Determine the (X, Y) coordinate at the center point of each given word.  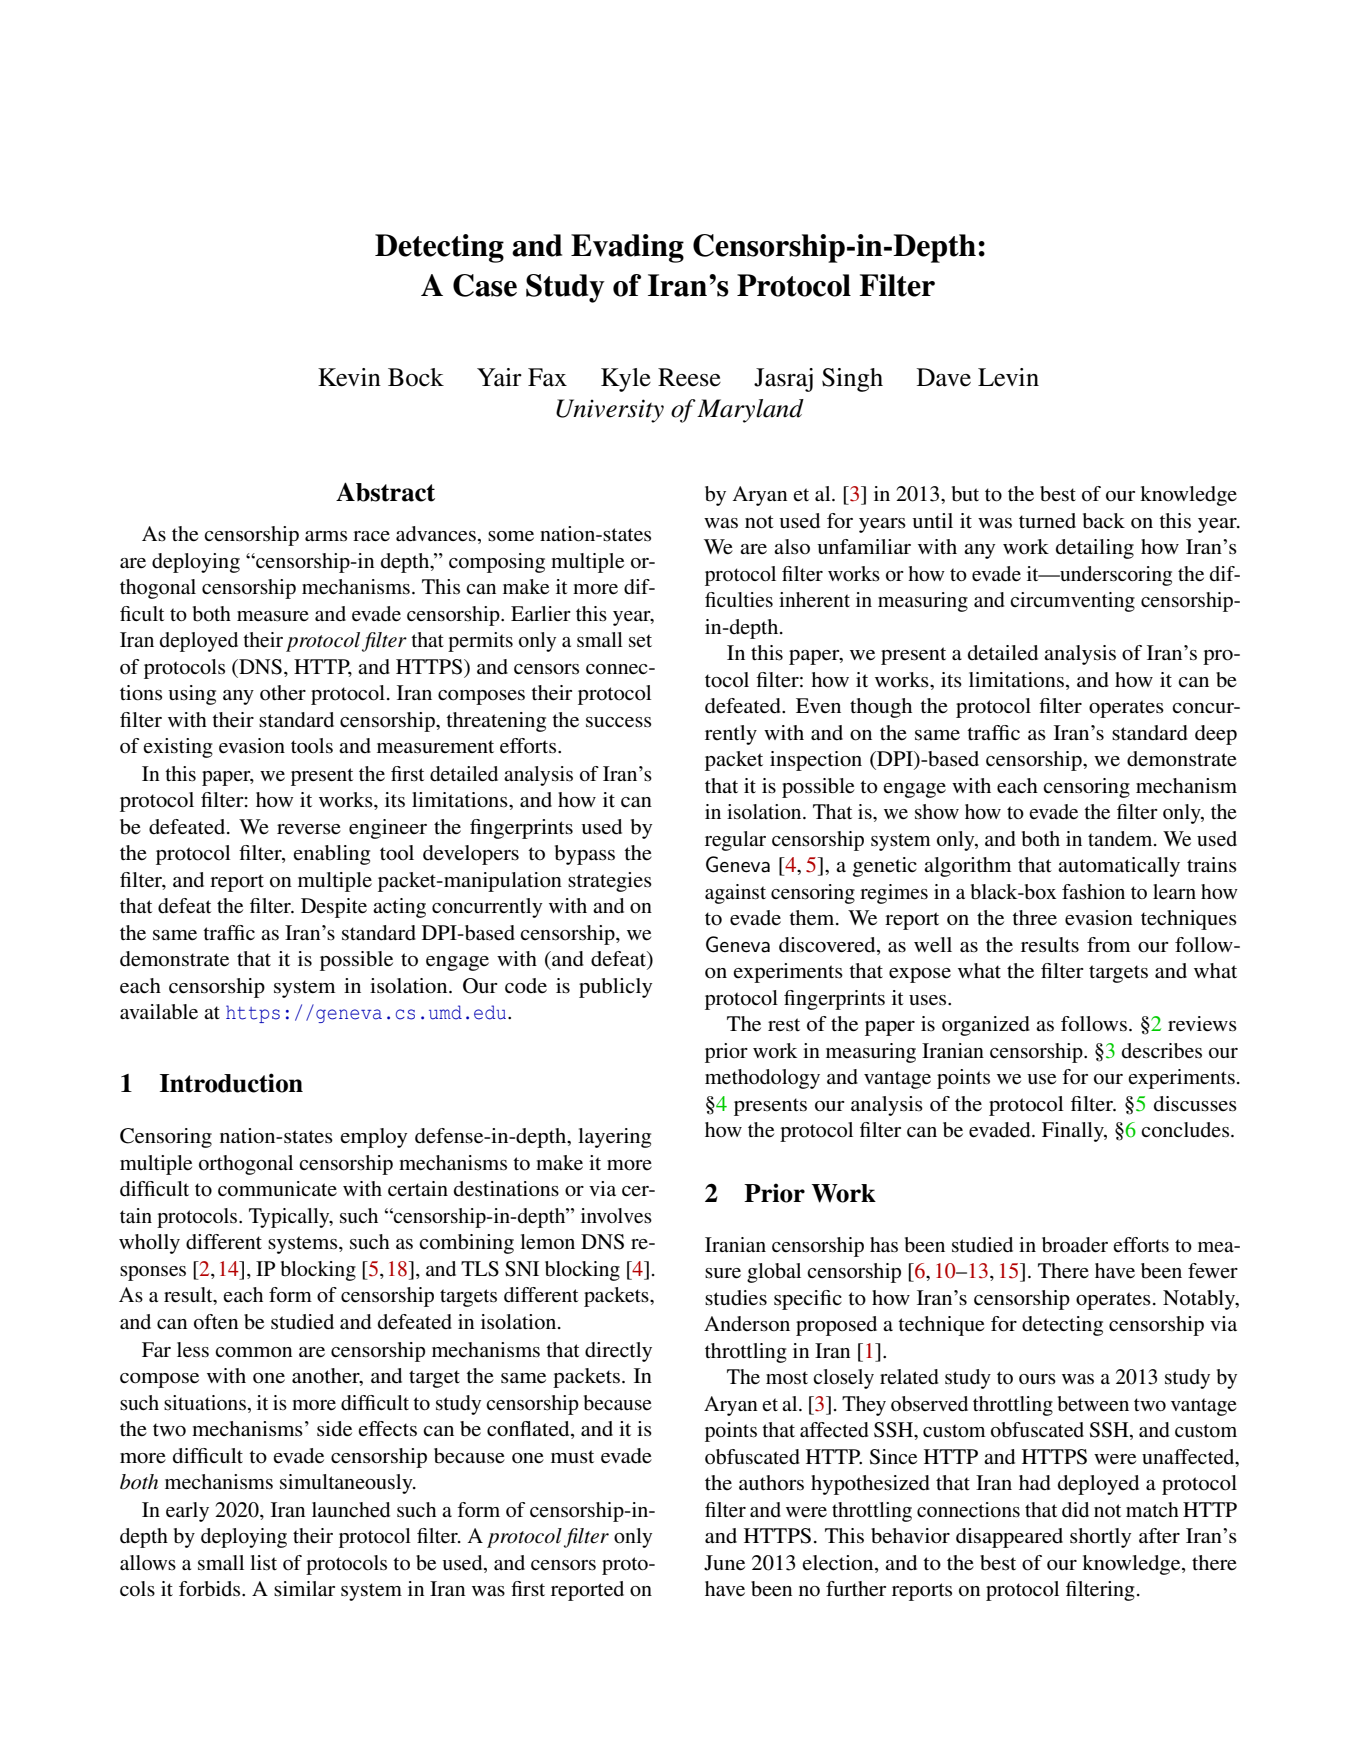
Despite (334, 908)
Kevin (349, 377)
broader (1075, 1245)
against (735, 894)
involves (616, 1216)
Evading (627, 248)
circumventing (1072, 602)
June (724, 1563)
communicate (277, 1189)
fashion (1093, 891)
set (640, 641)
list (263, 1563)
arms (326, 536)
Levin (1008, 377)
